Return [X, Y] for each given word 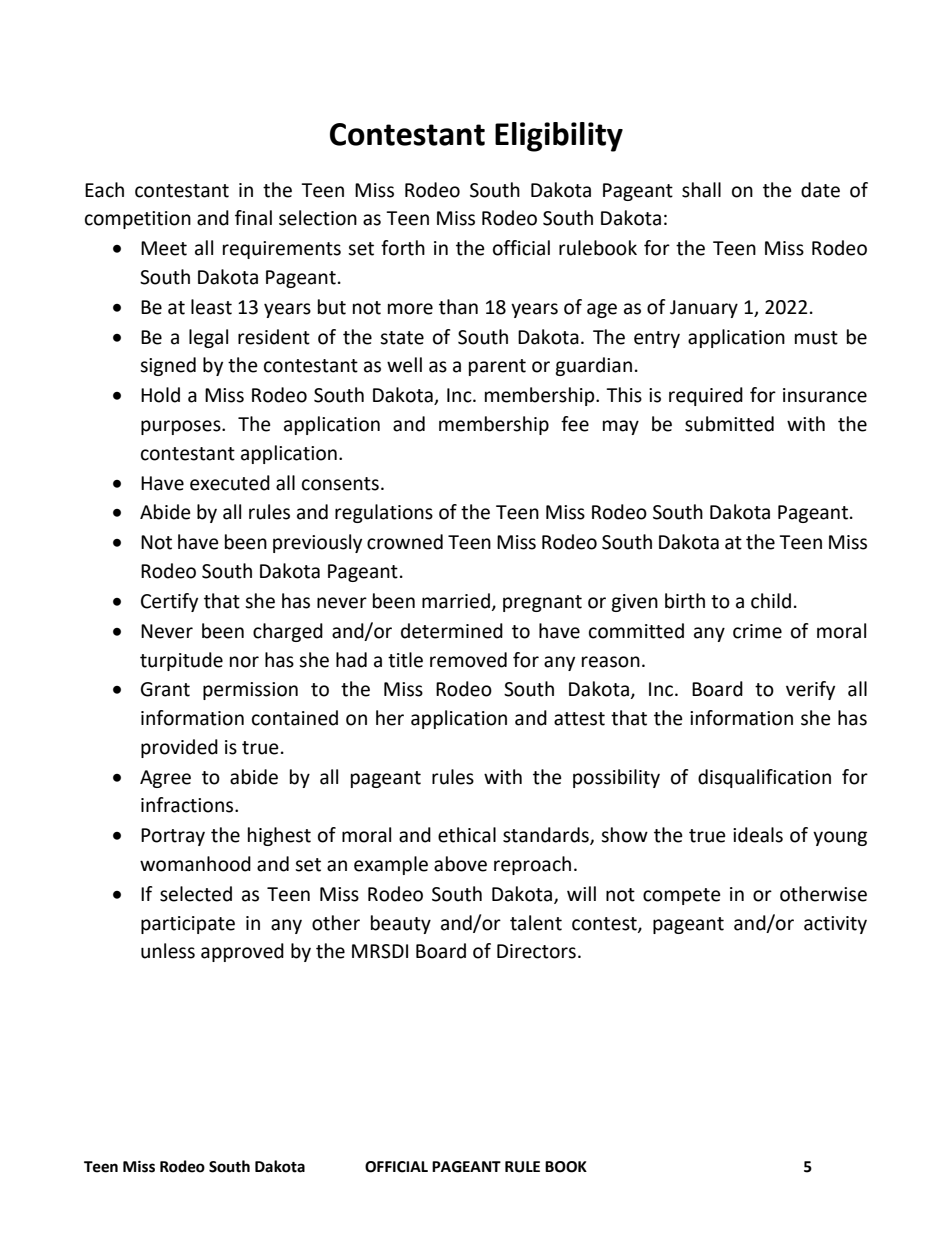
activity [835, 925]
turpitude [181, 661]
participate [188, 925]
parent [497, 367]
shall [701, 190]
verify [810, 690]
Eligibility [559, 137]
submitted [729, 424]
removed [468, 660]
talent [536, 923]
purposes [182, 427]
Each [104, 190]
